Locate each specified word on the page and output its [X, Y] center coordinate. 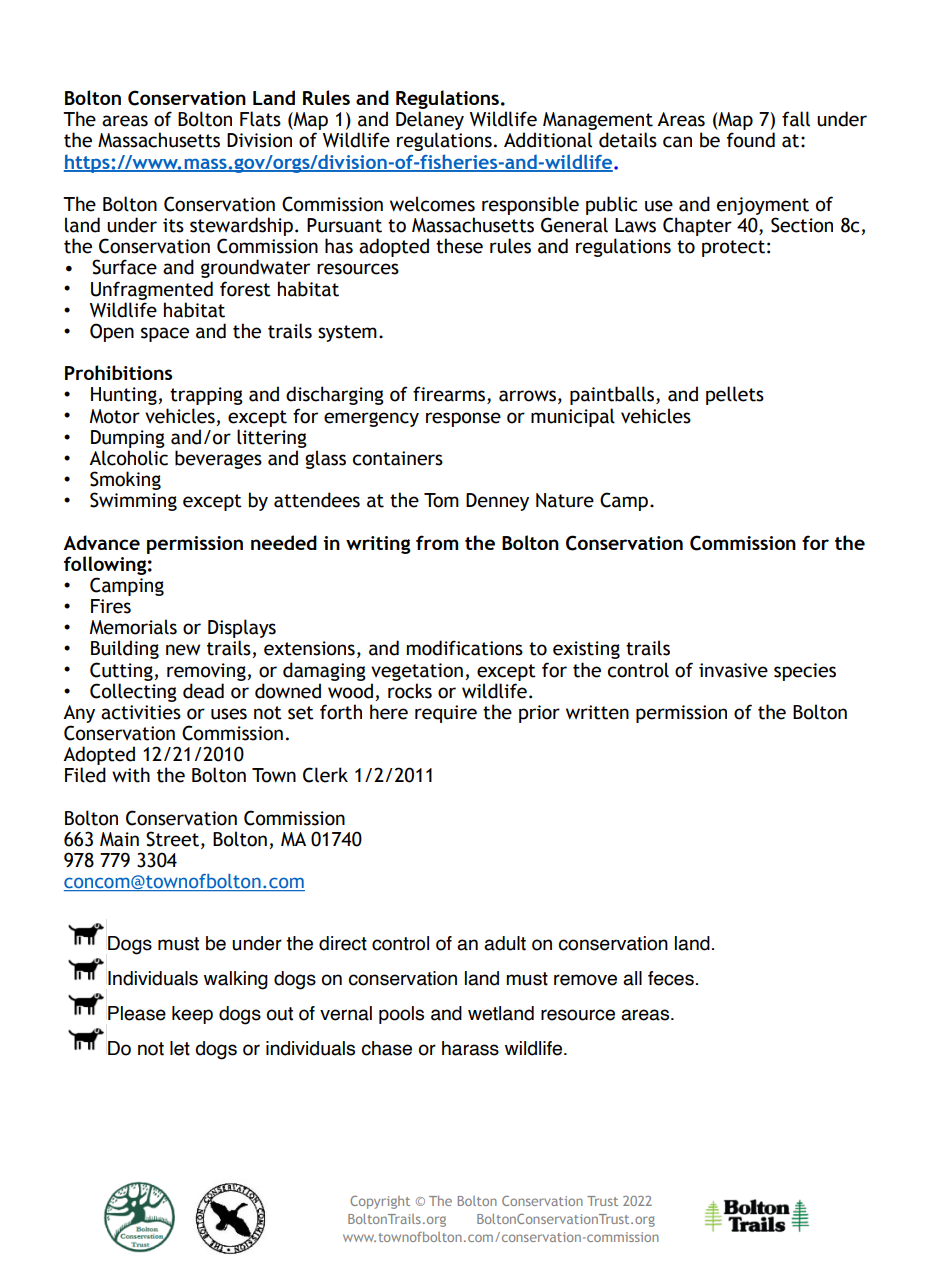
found [751, 140]
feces [671, 978]
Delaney [430, 122]
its [173, 225]
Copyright [380, 1202]
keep [192, 1015]
